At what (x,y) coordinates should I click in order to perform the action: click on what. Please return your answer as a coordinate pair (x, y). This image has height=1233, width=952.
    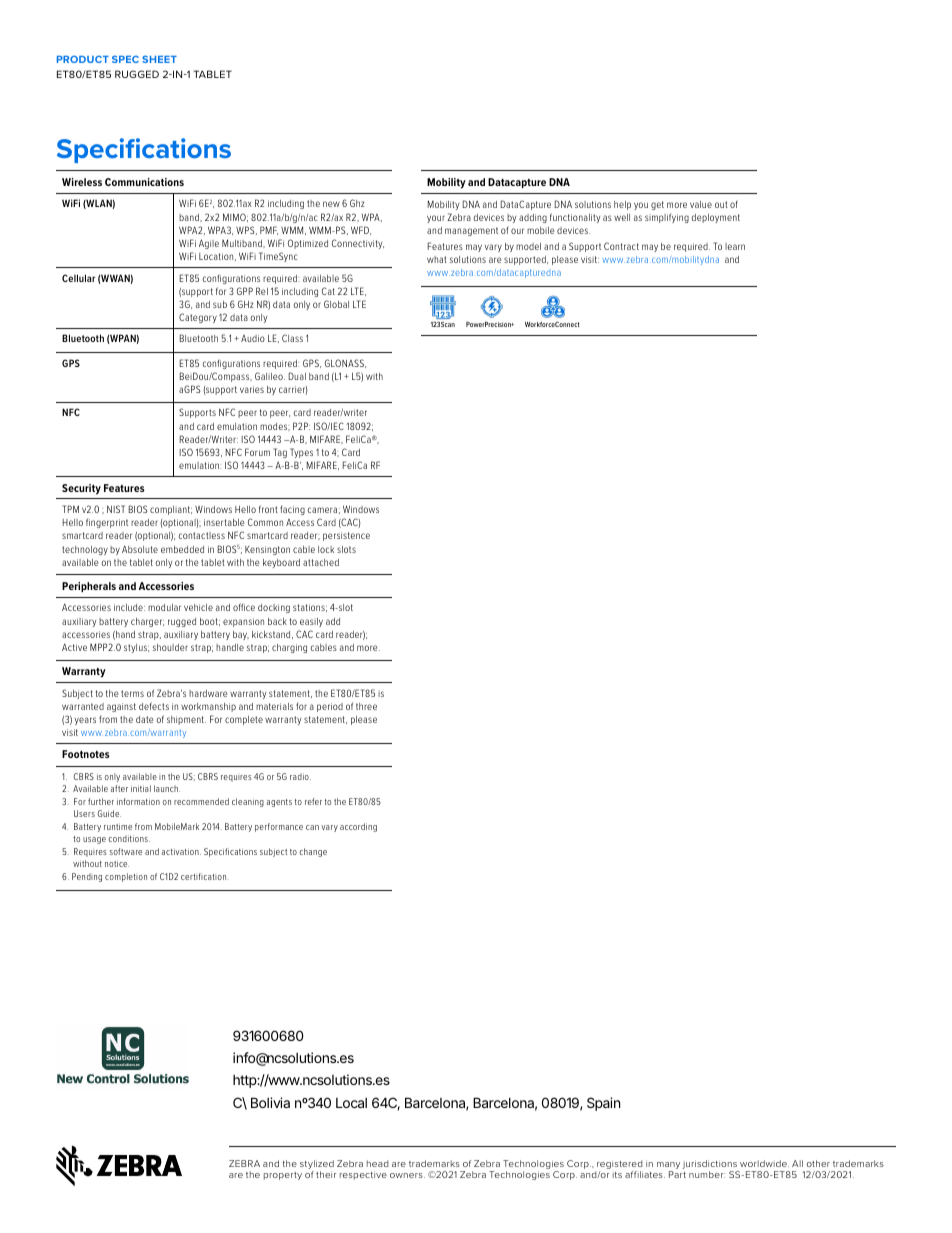
    Looking at the image, I should click on (437, 259).
